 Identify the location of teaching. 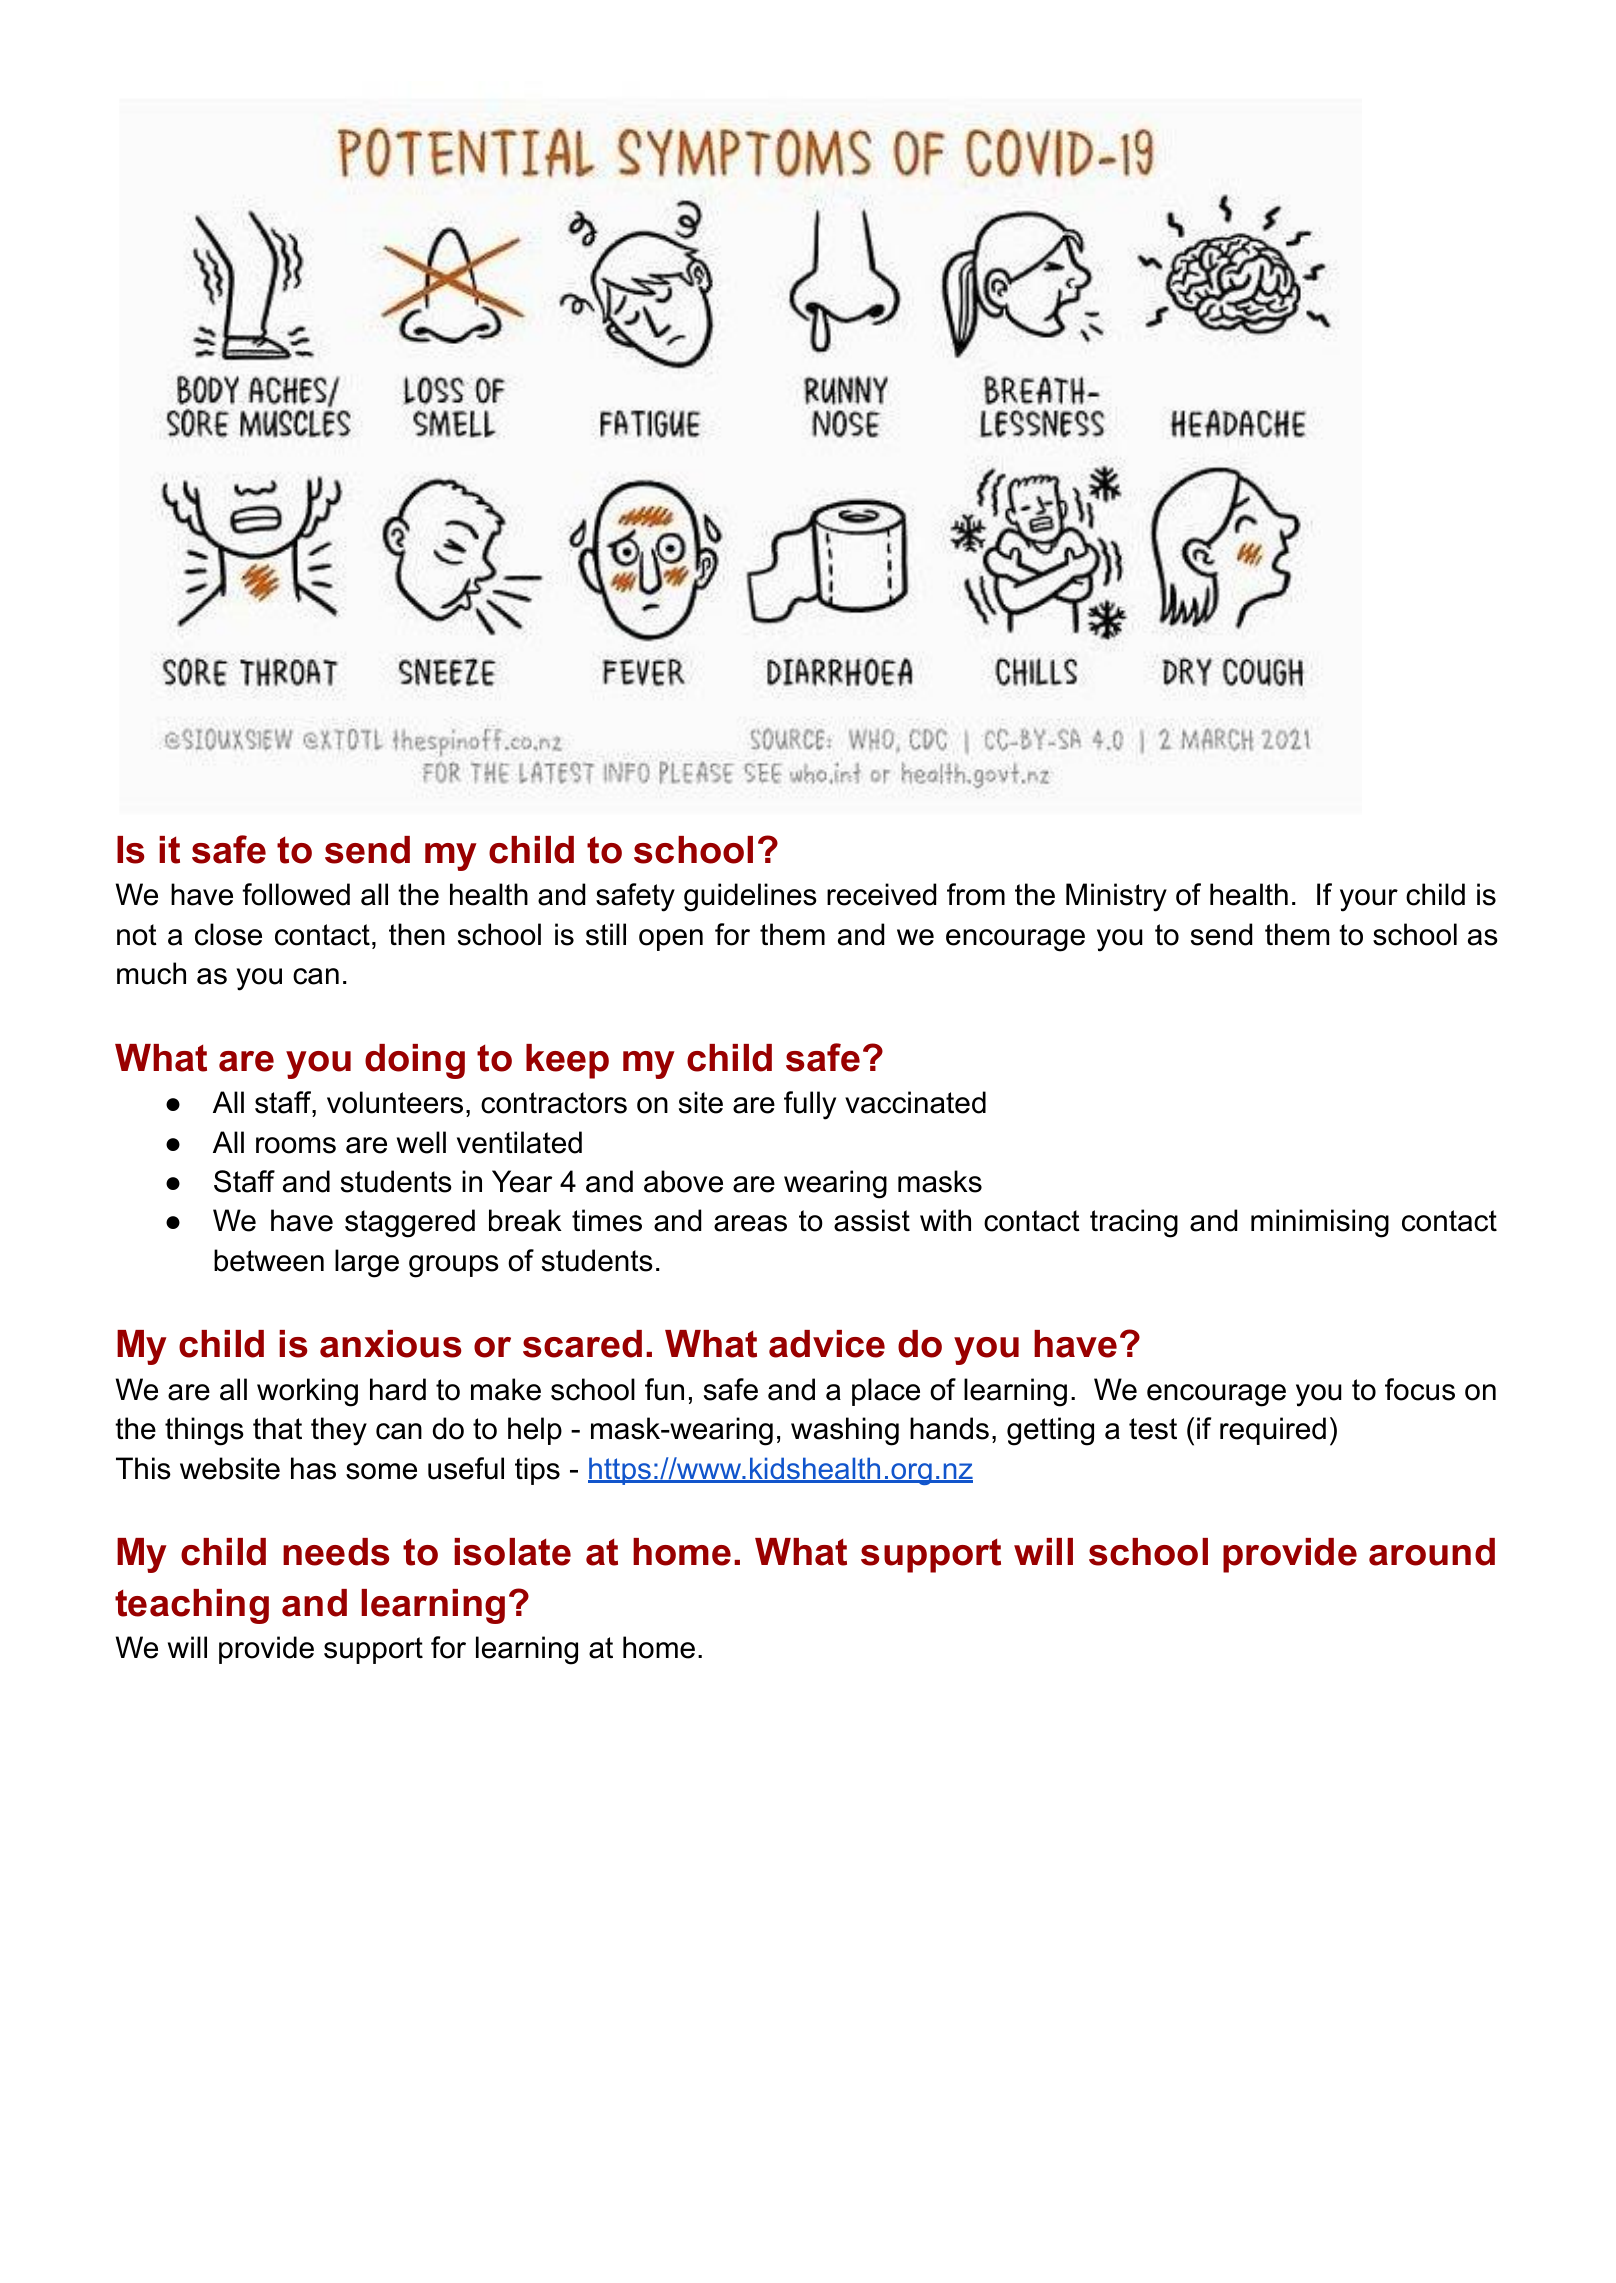
(192, 1606).
